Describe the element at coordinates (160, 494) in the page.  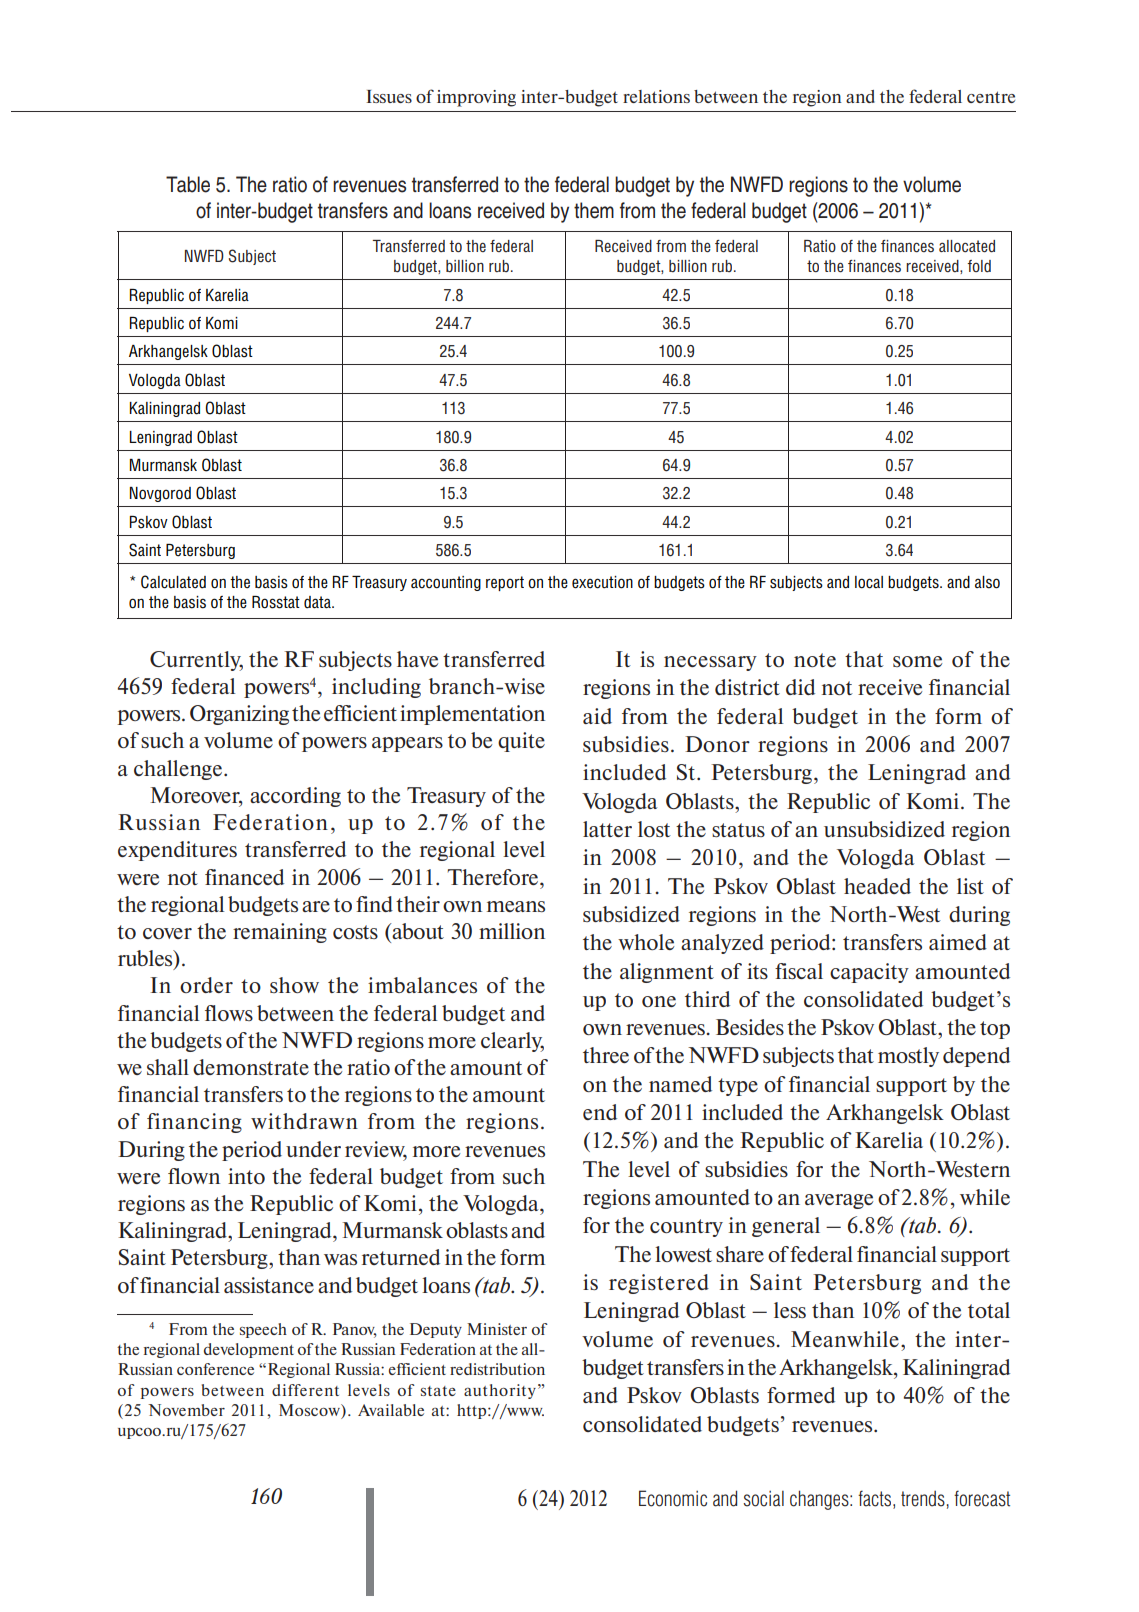
I see `Novgorod` at that location.
